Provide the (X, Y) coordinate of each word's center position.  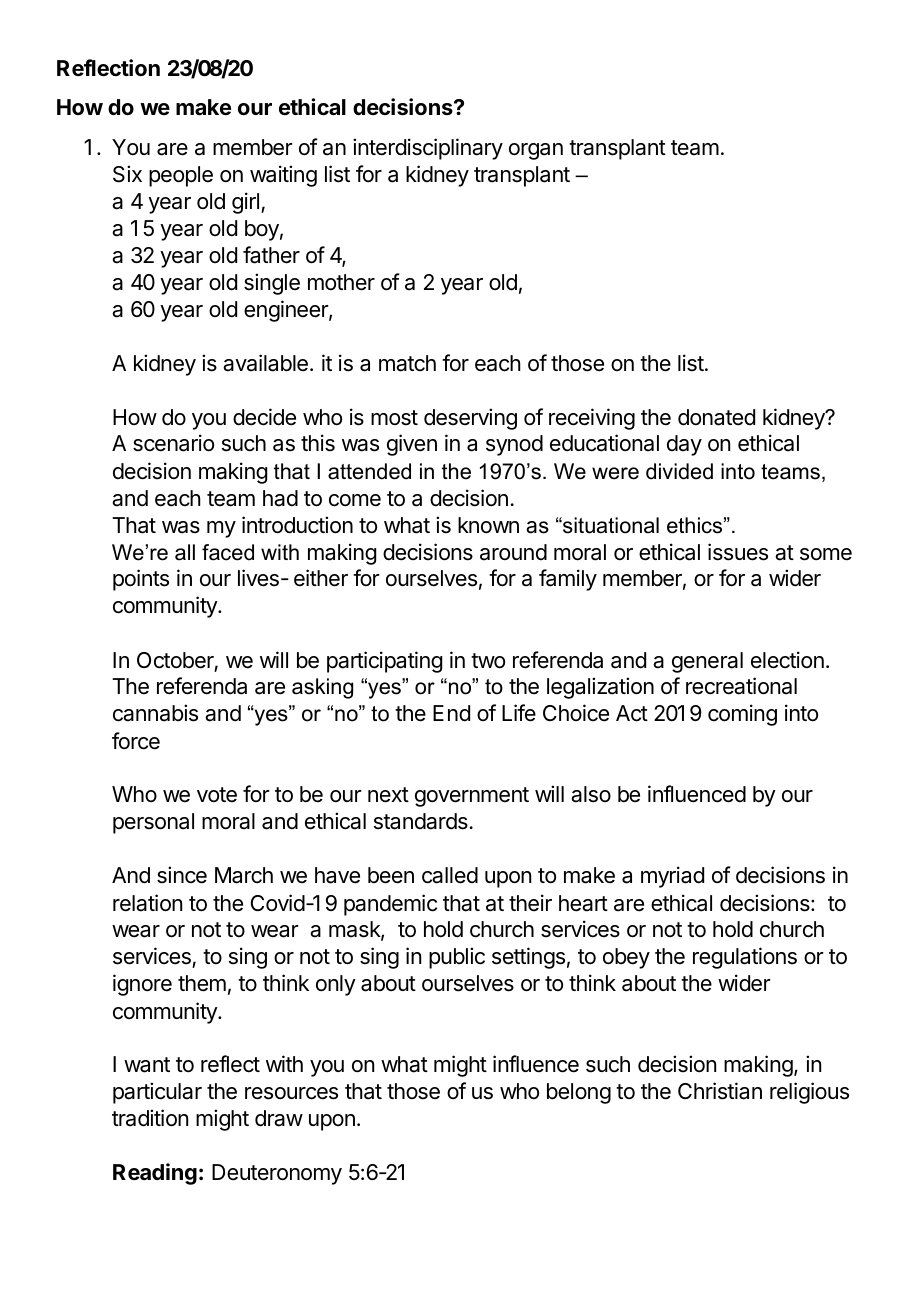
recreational (741, 686)
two (488, 661)
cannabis (155, 713)
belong (579, 1093)
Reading (155, 1174)
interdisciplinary (428, 149)
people (181, 176)
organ (536, 151)
